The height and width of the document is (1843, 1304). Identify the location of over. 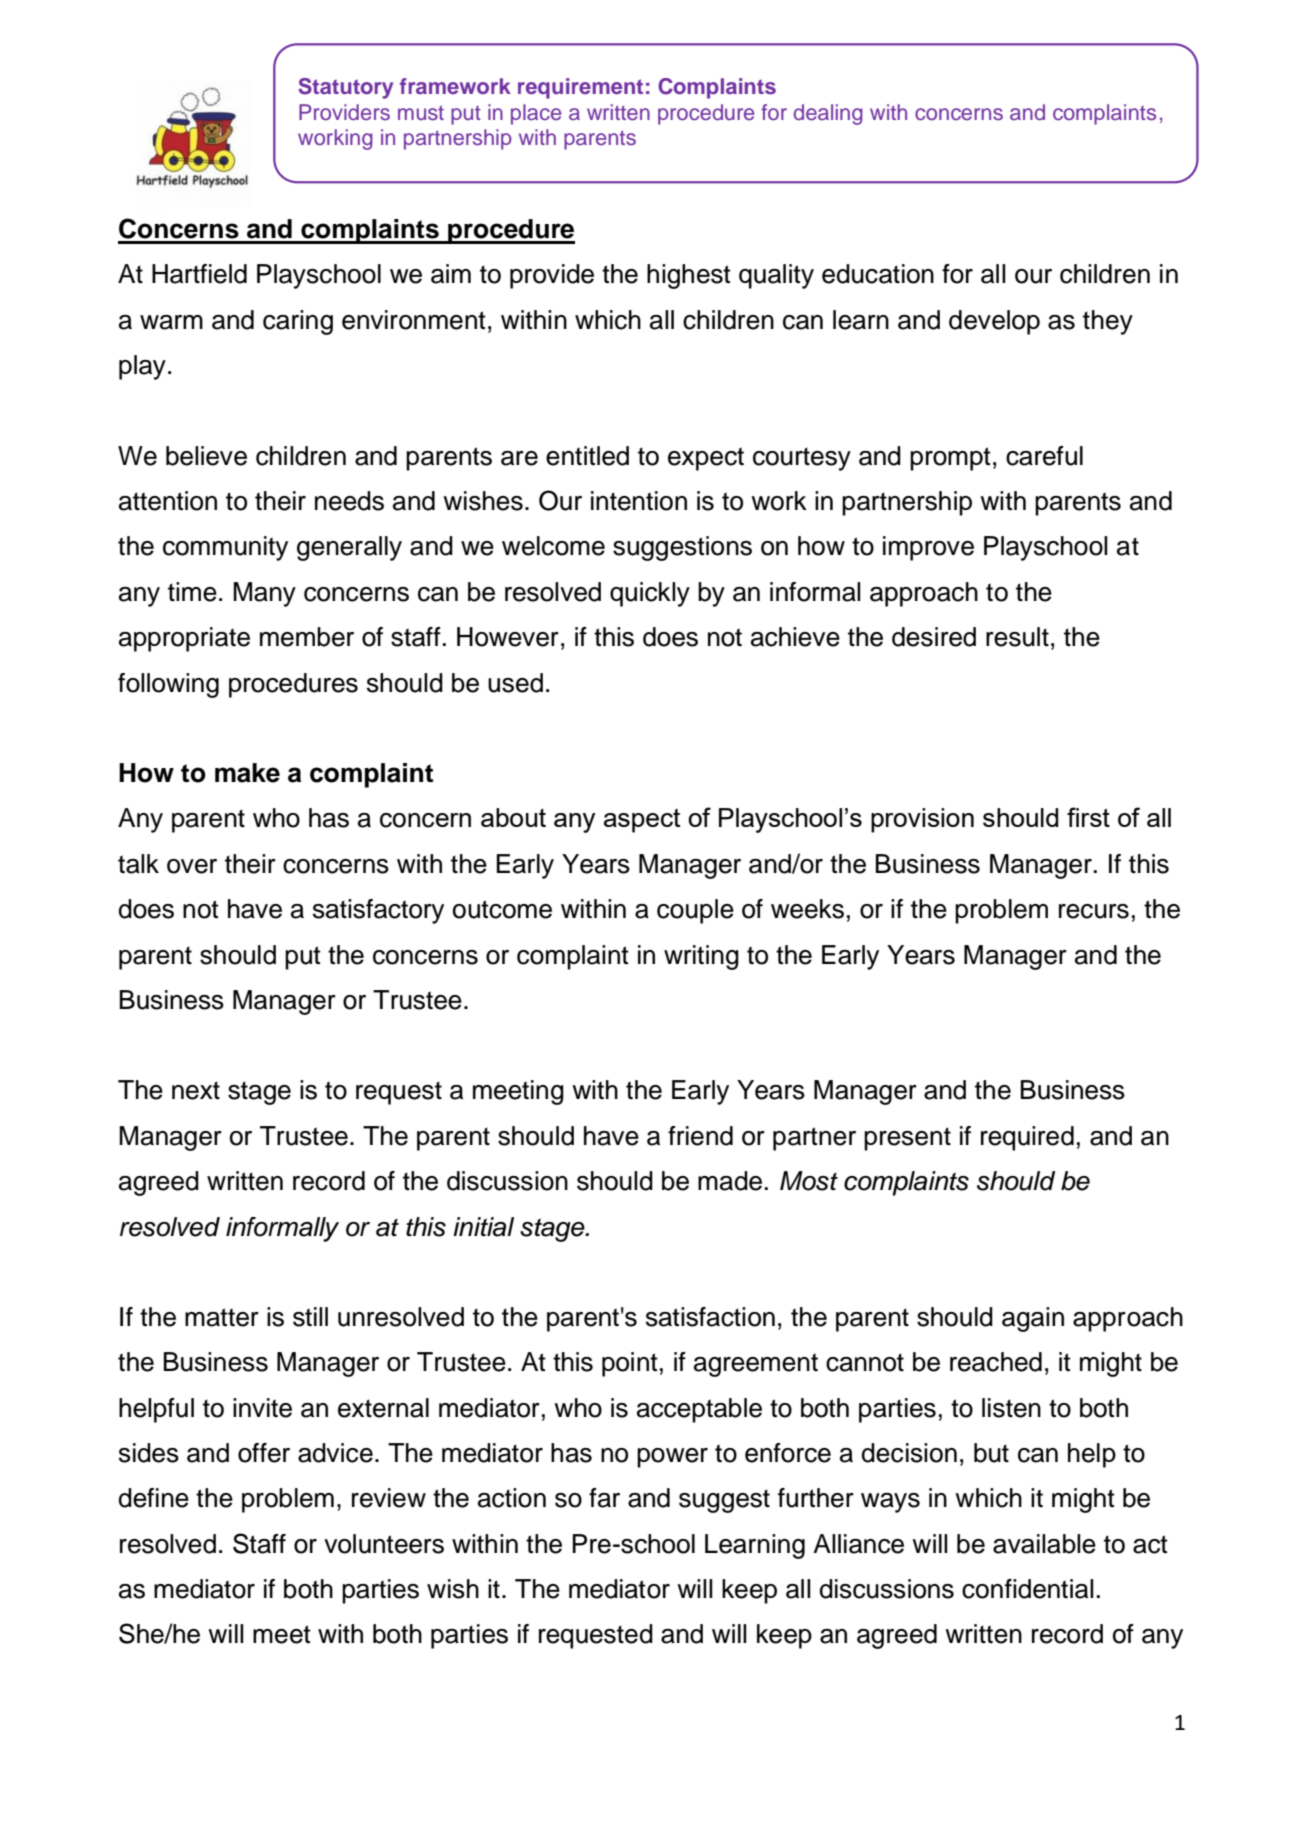
(192, 866).
